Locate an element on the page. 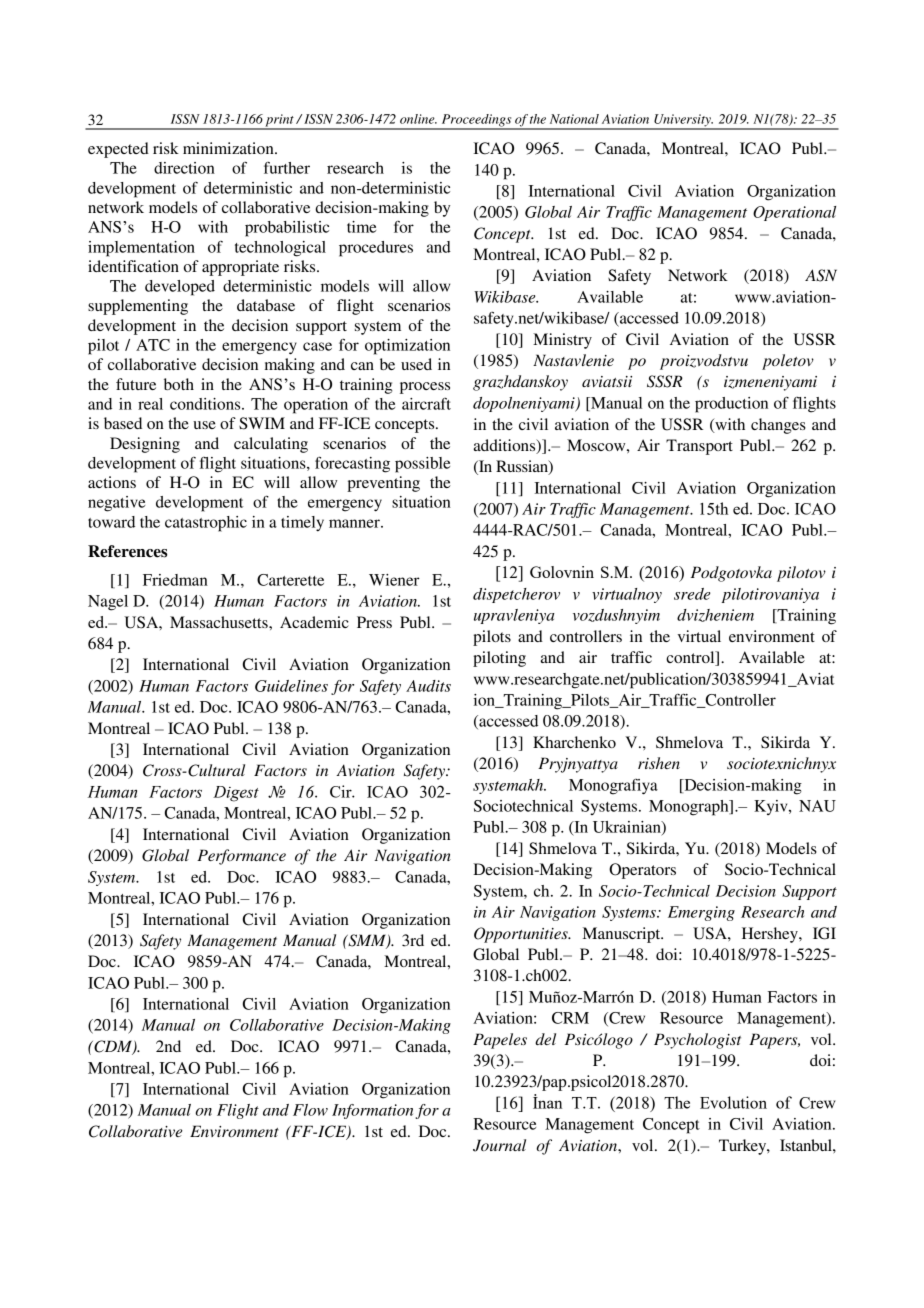 This document has height=1308, width=924. Digest is located at coordinates (236, 794).
